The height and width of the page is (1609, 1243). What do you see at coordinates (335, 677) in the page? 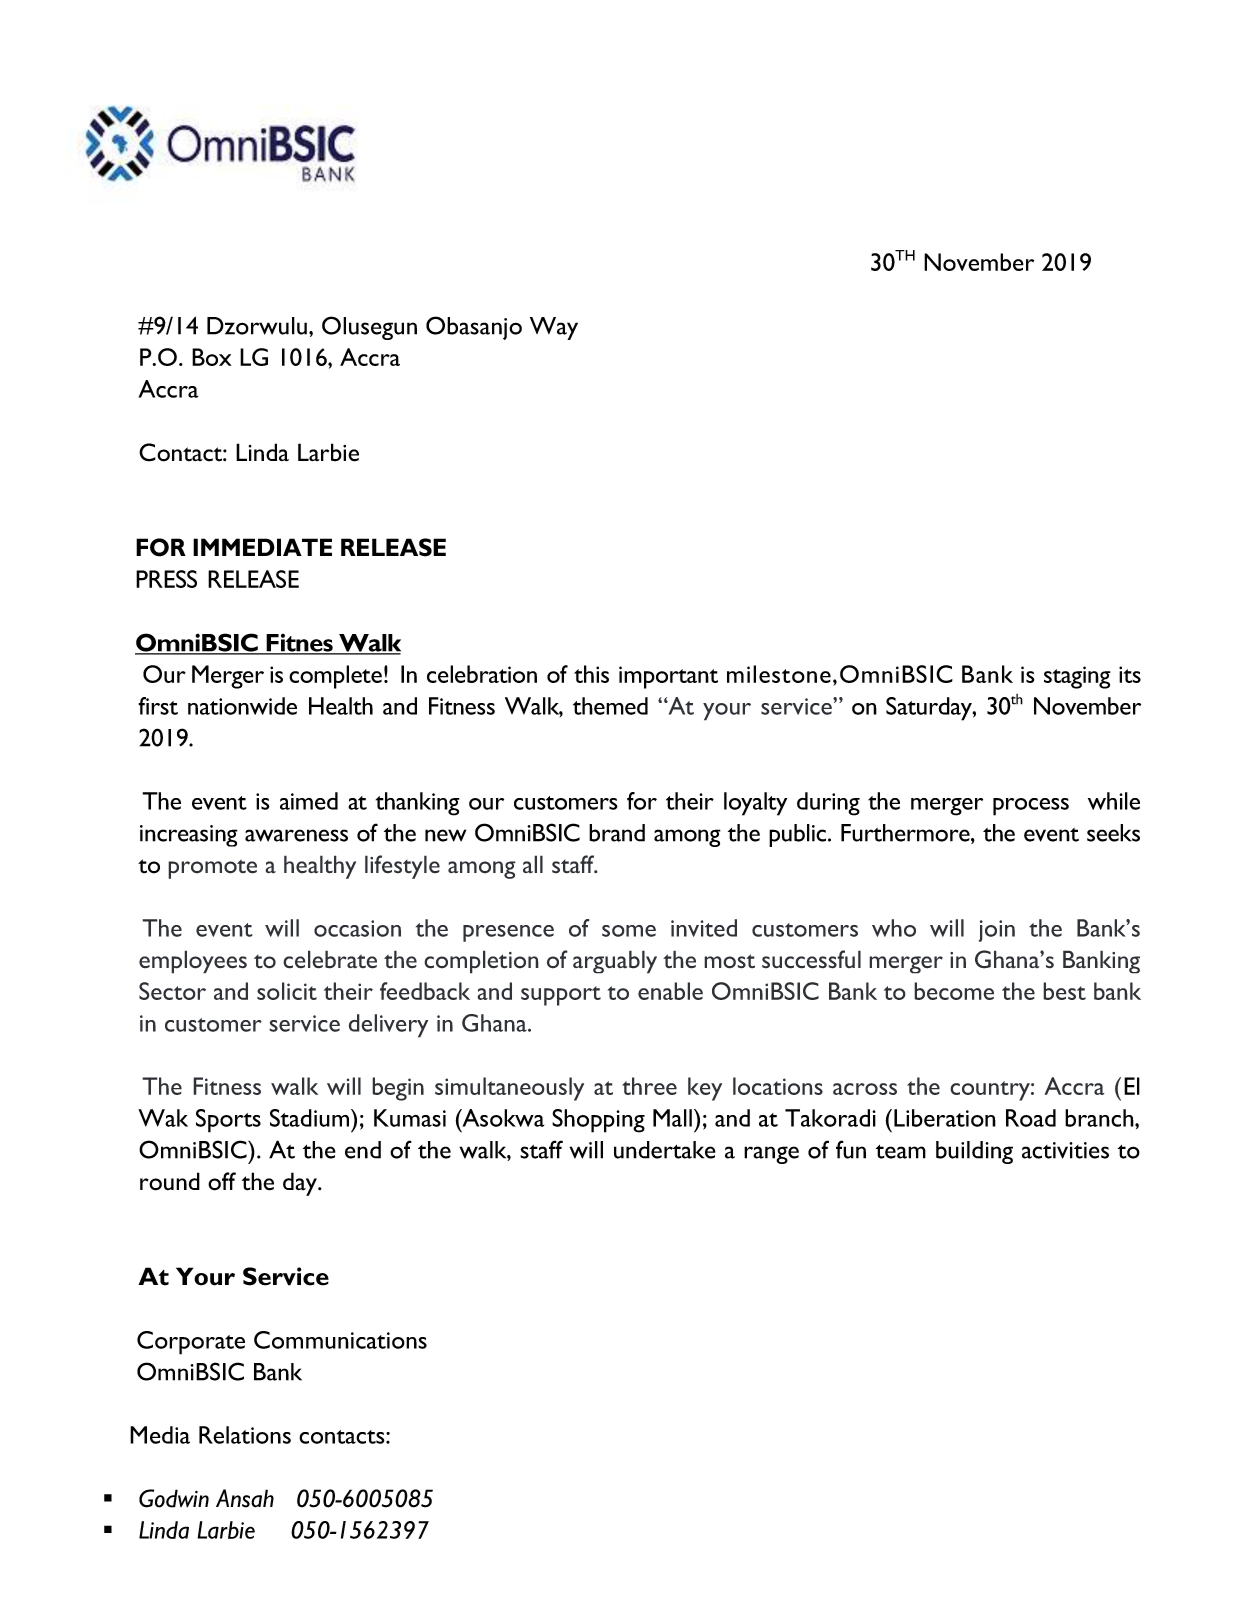
I see `complete` at bounding box center [335, 677].
